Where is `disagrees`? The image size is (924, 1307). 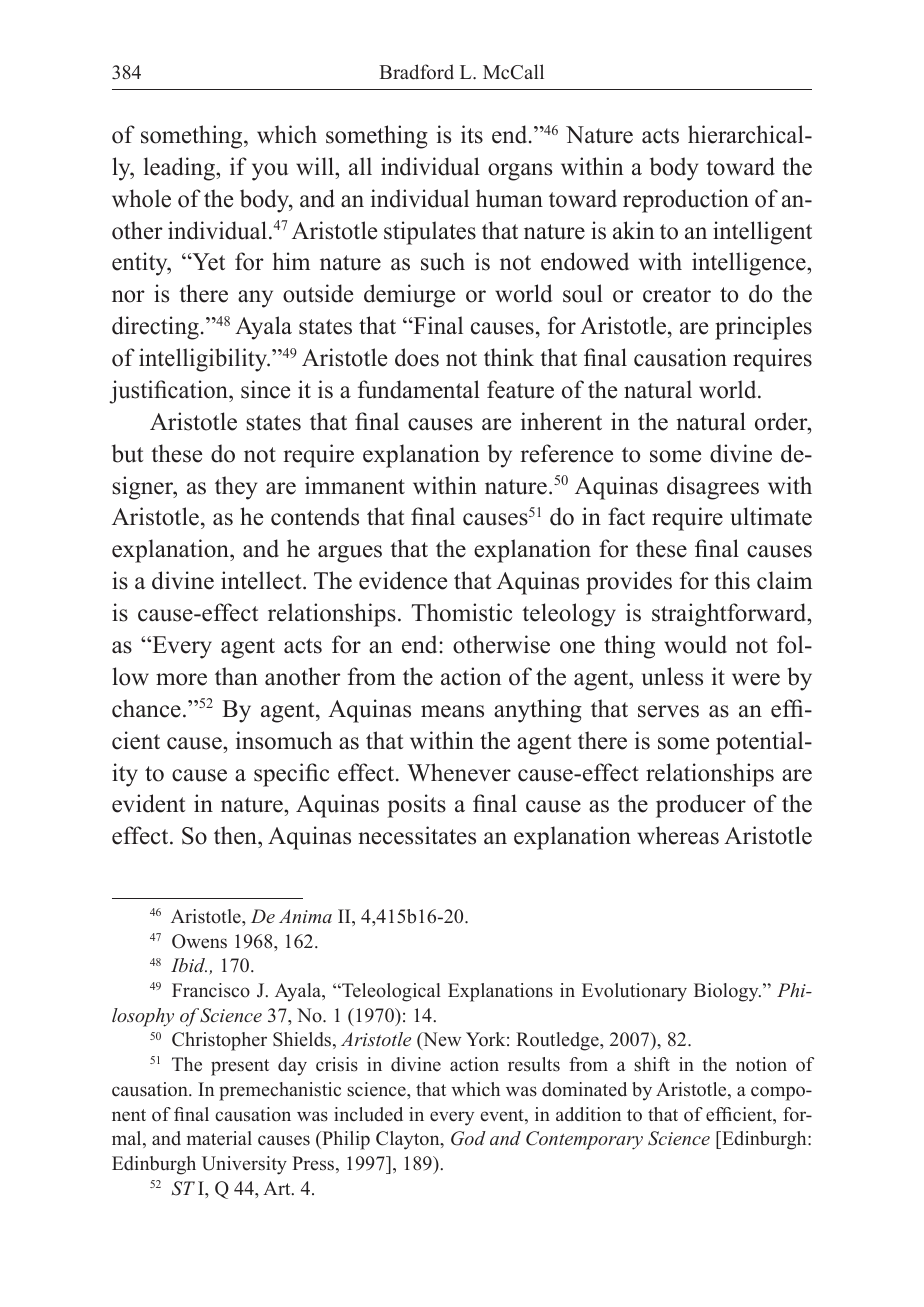
disagrees is located at coordinates (713, 488).
